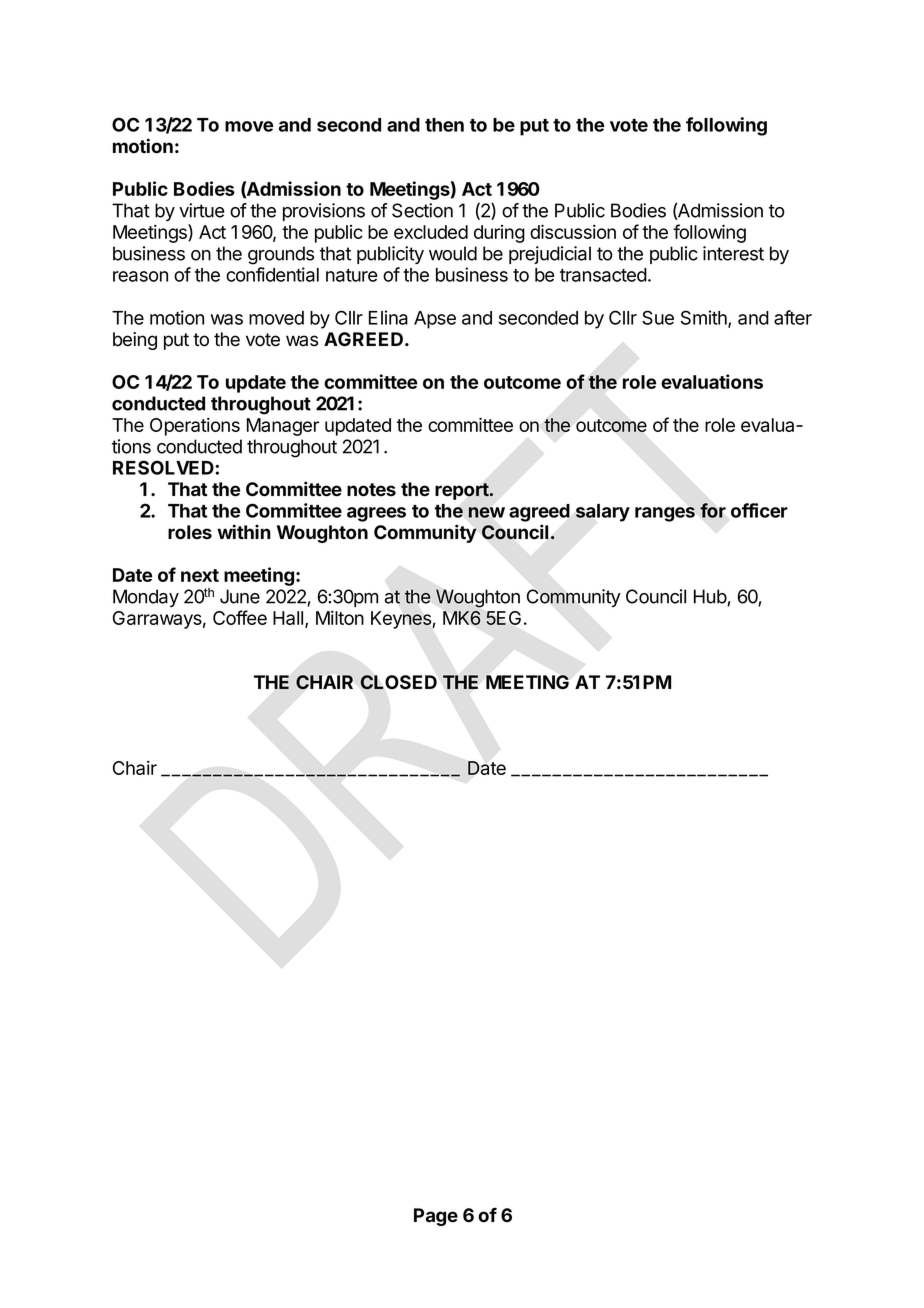 The width and height of the screenshot is (924, 1308). Describe the element at coordinates (733, 253) in the screenshot. I see `interest` at that location.
